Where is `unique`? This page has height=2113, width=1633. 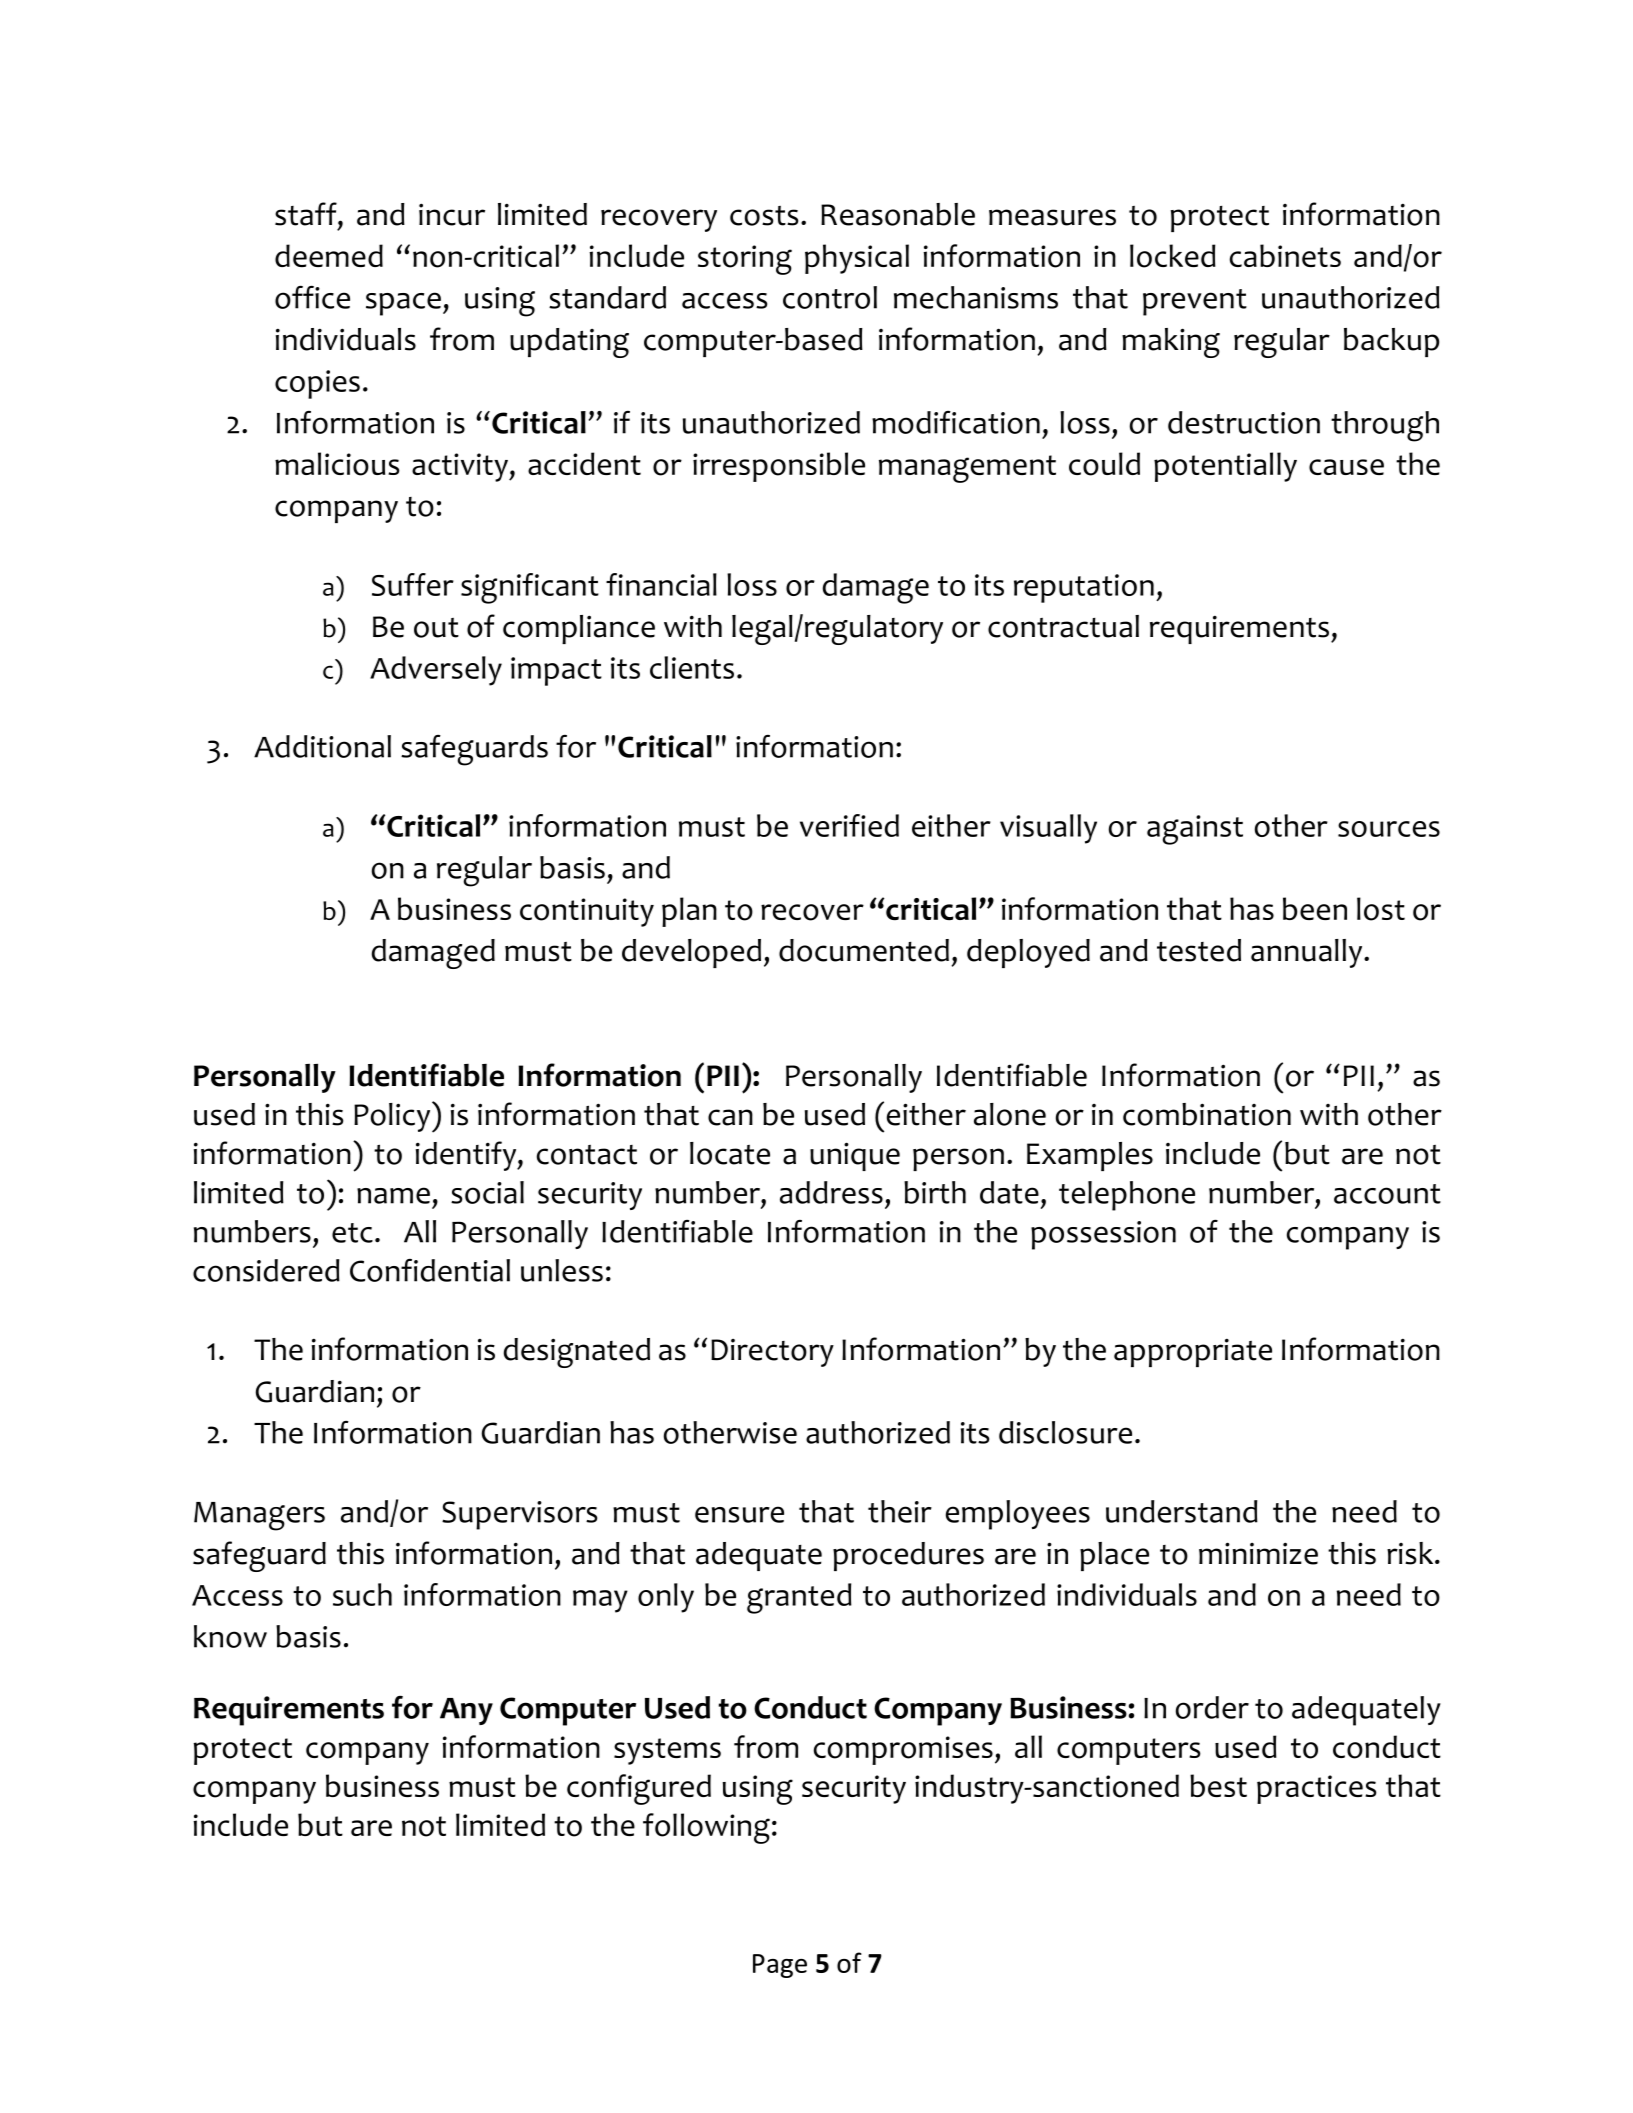 unique is located at coordinates (855, 1156).
